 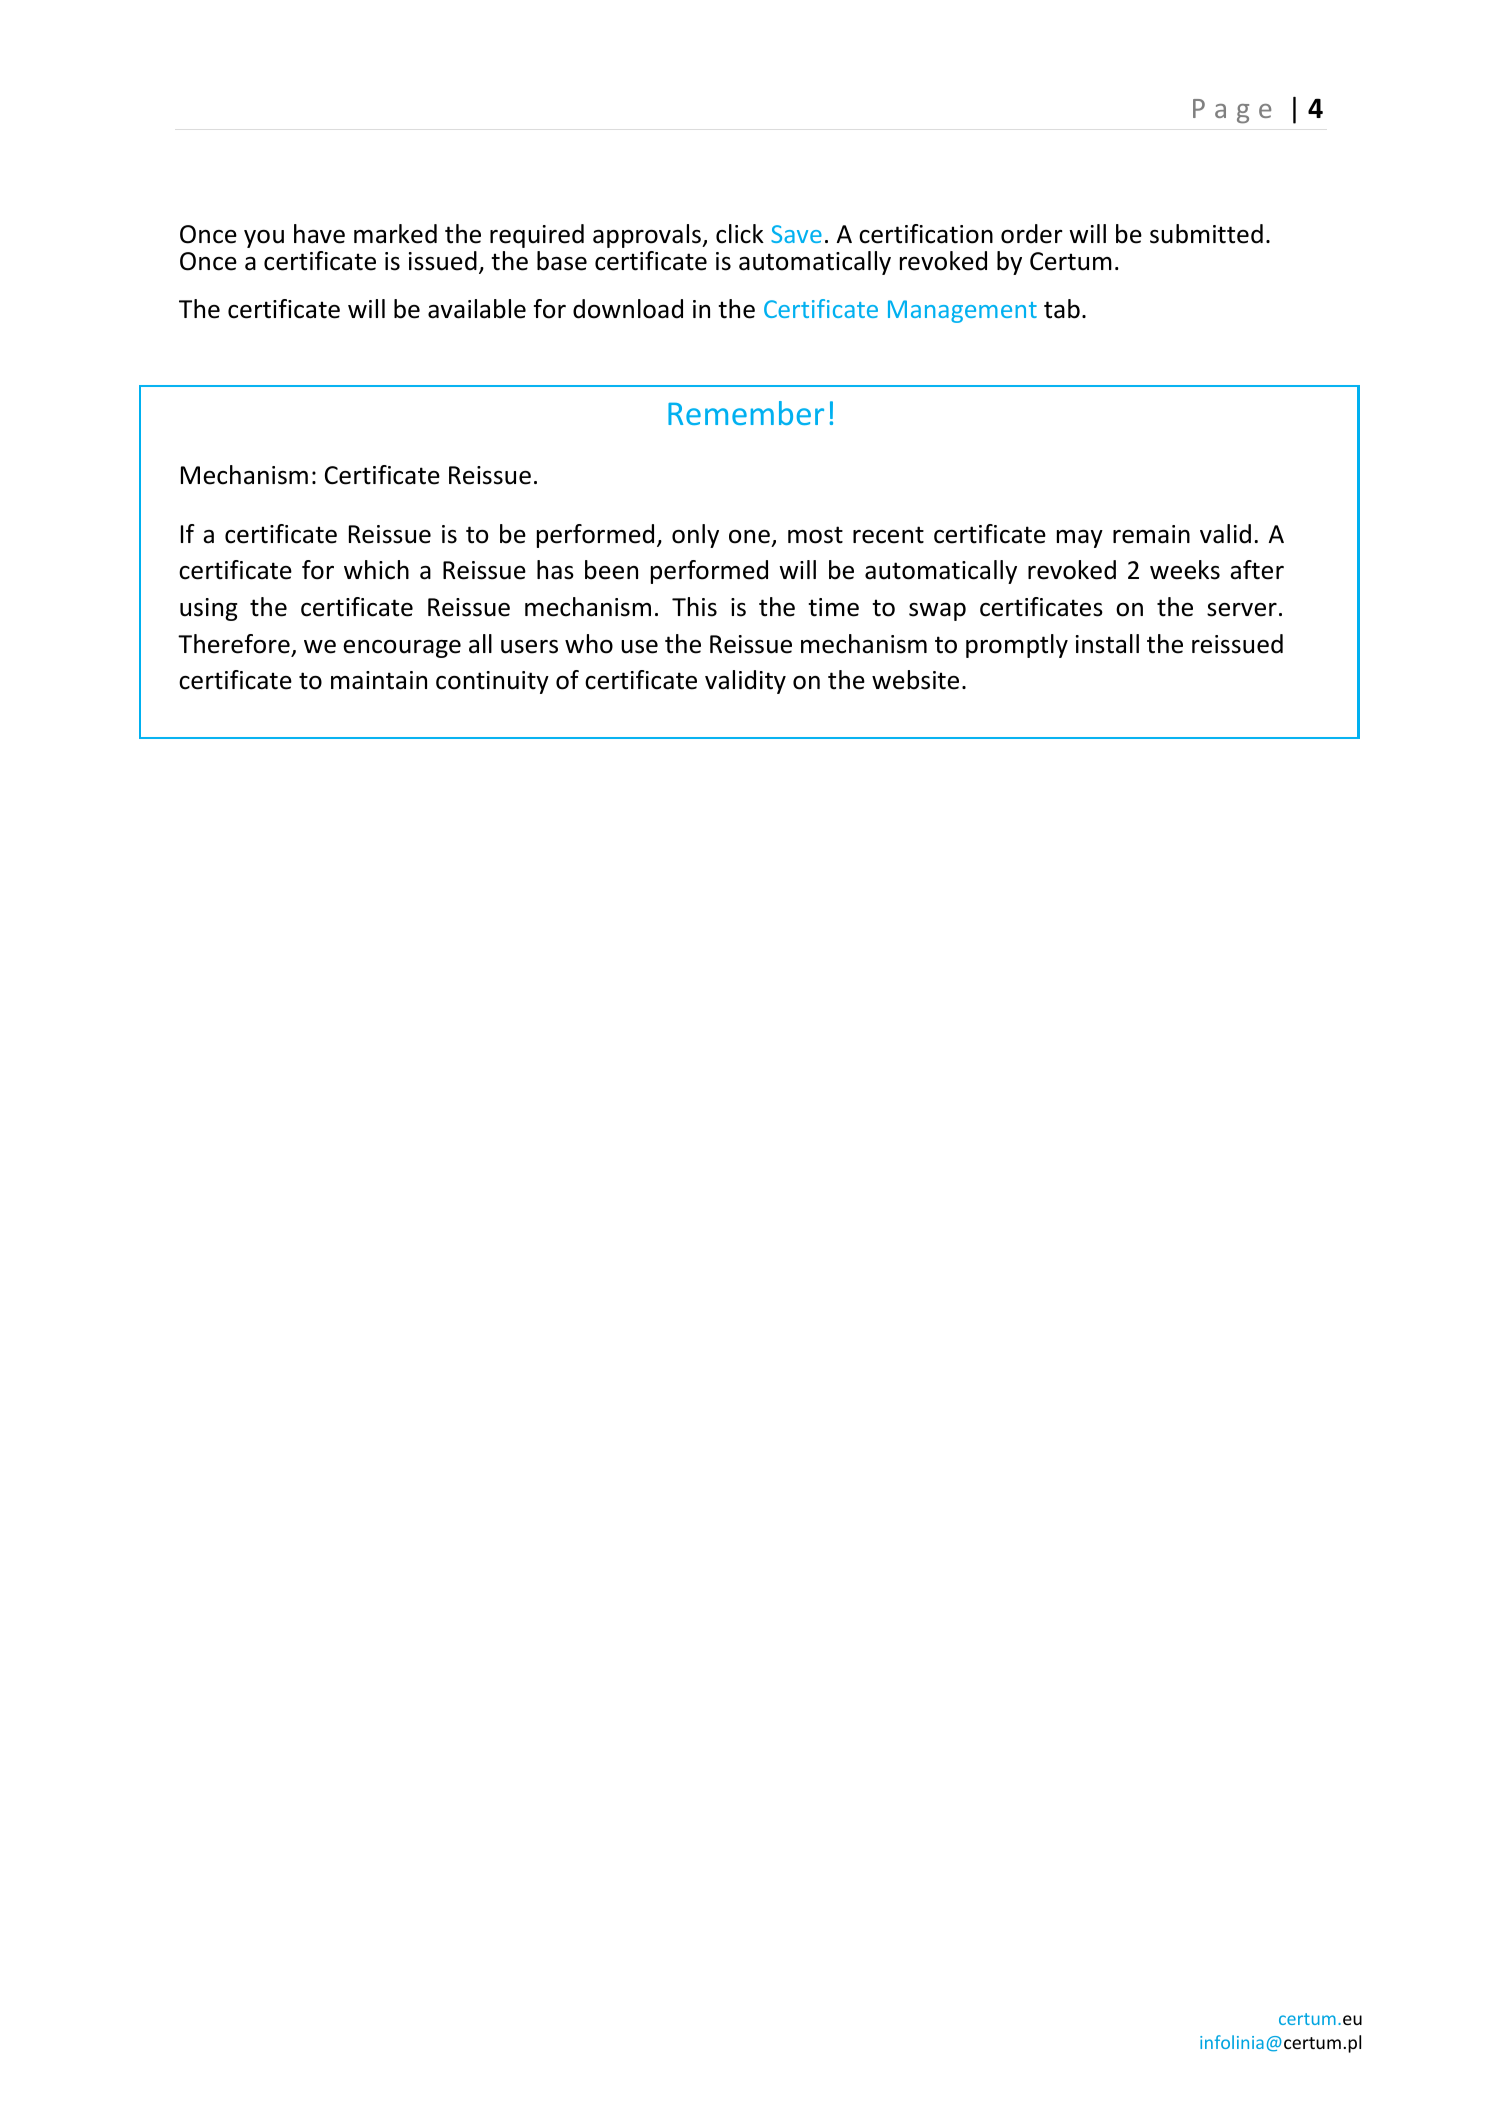 What do you see at coordinates (1185, 570) in the screenshot?
I see `weeks` at bounding box center [1185, 570].
